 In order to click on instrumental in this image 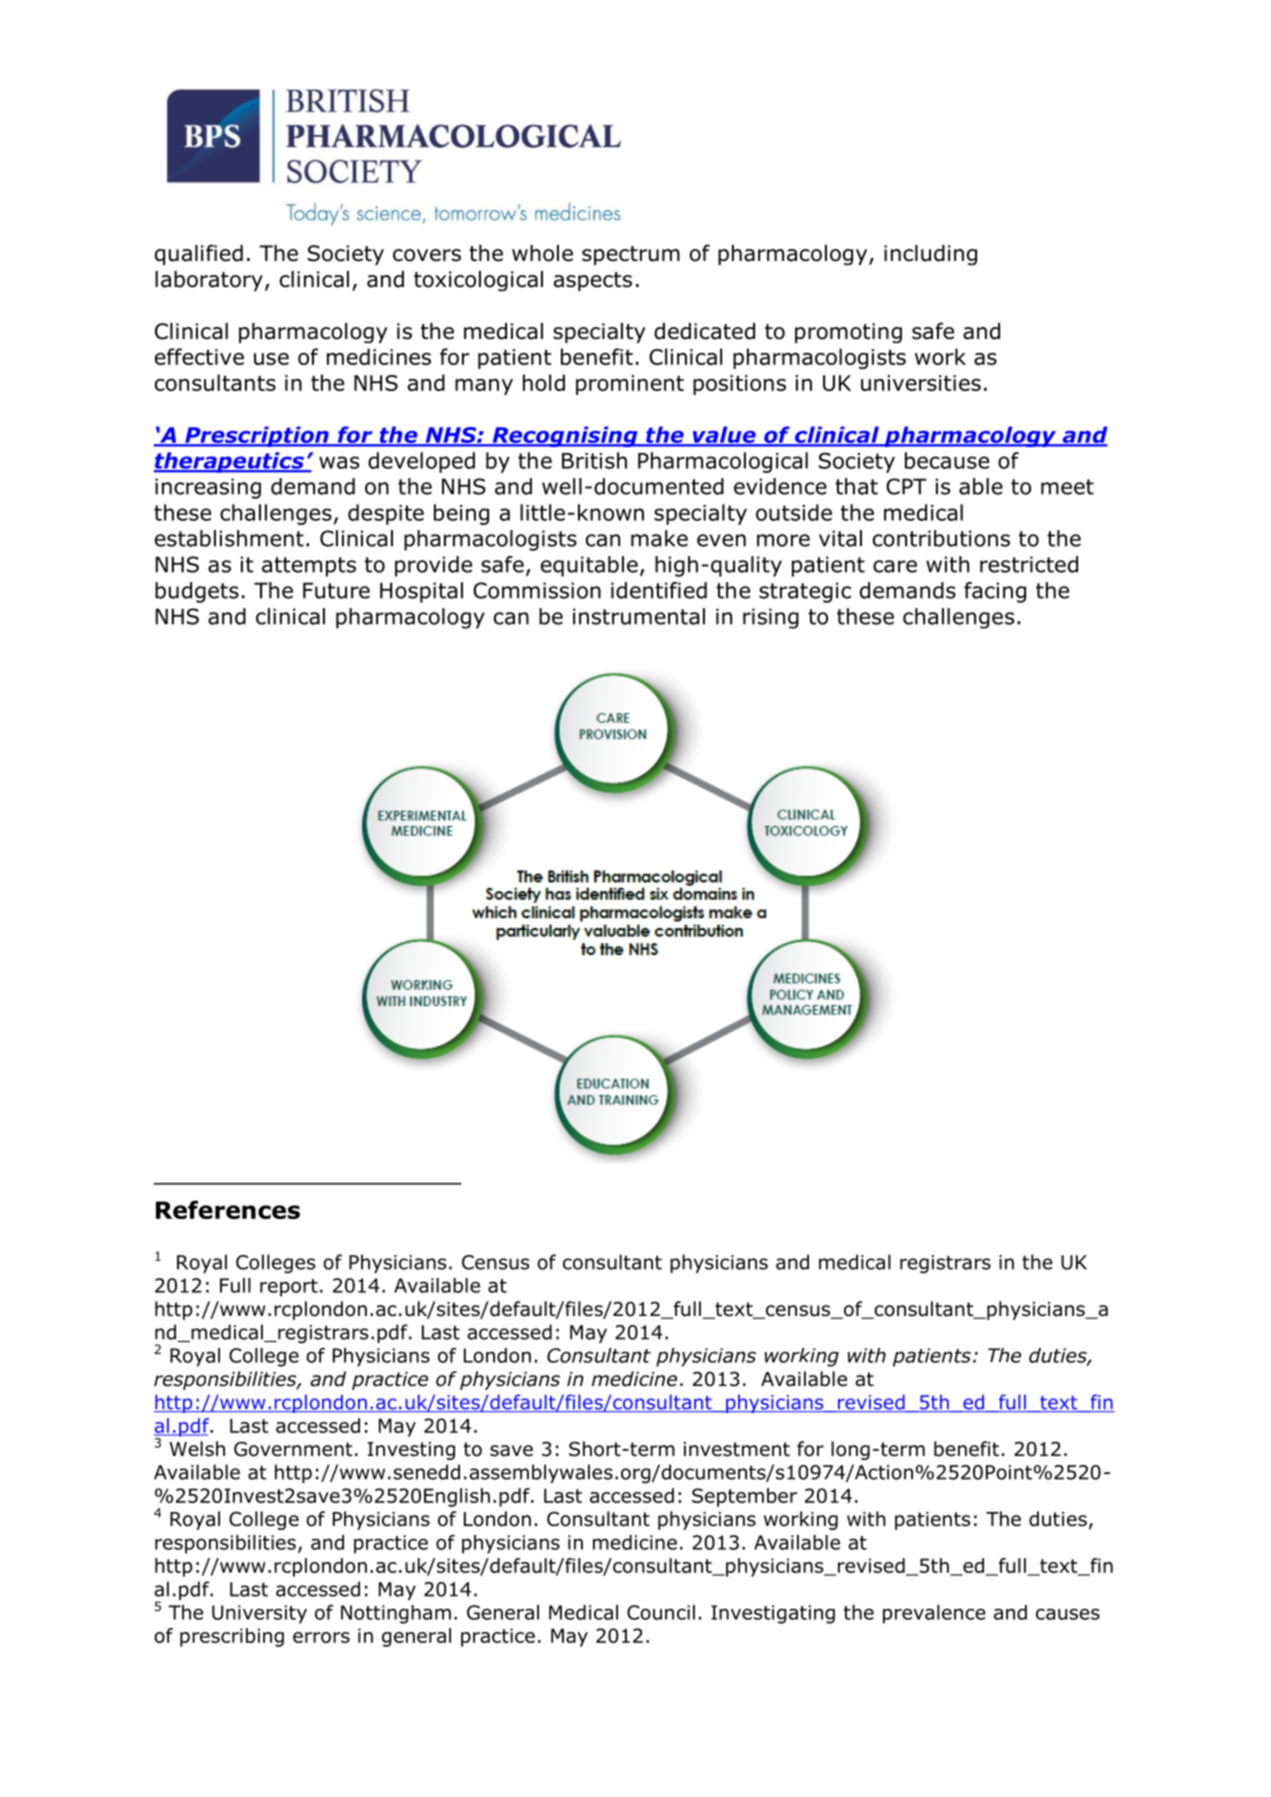, I will do `click(639, 616)`.
